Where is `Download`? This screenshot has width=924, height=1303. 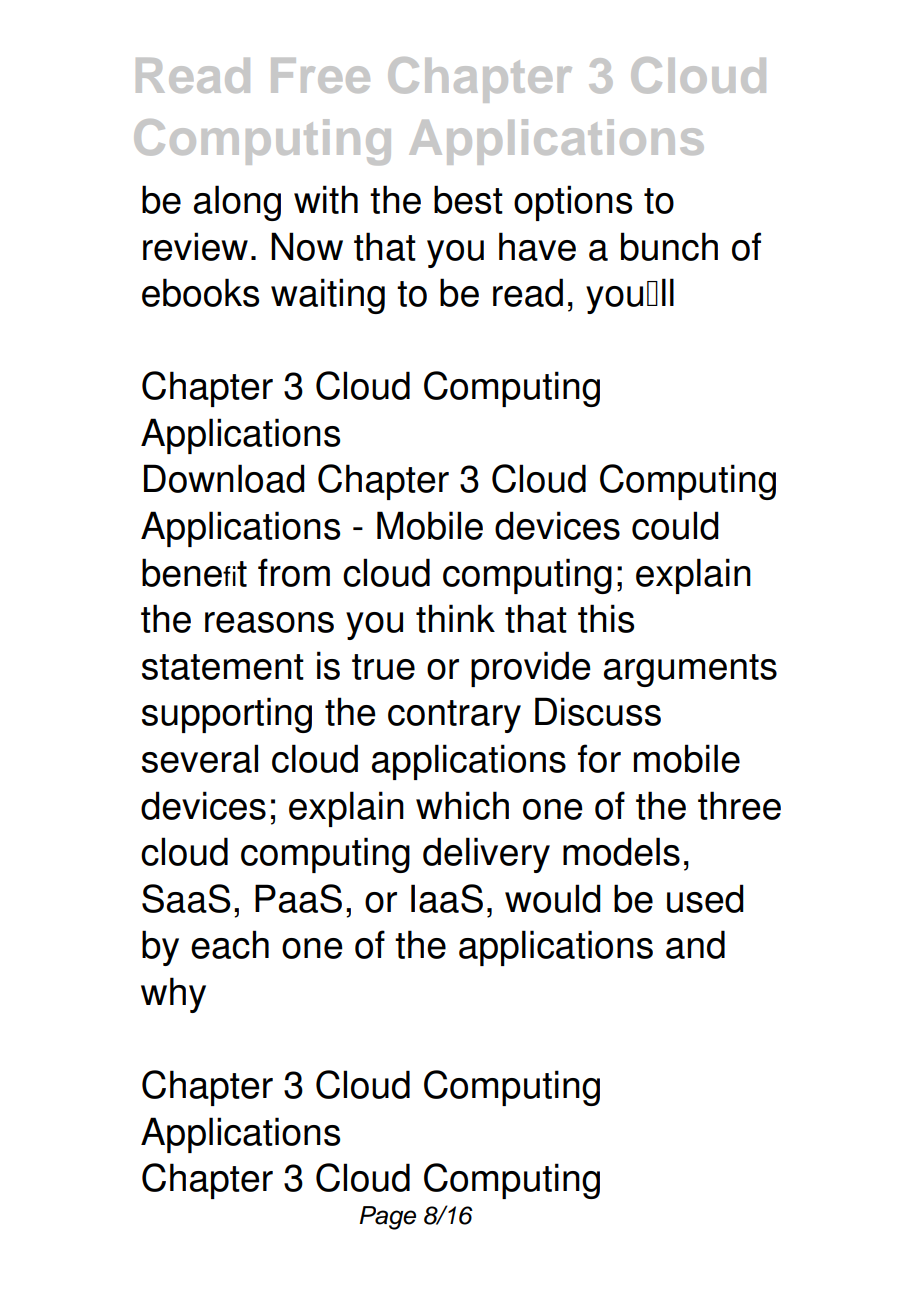 Download is located at coordinates (224, 478).
